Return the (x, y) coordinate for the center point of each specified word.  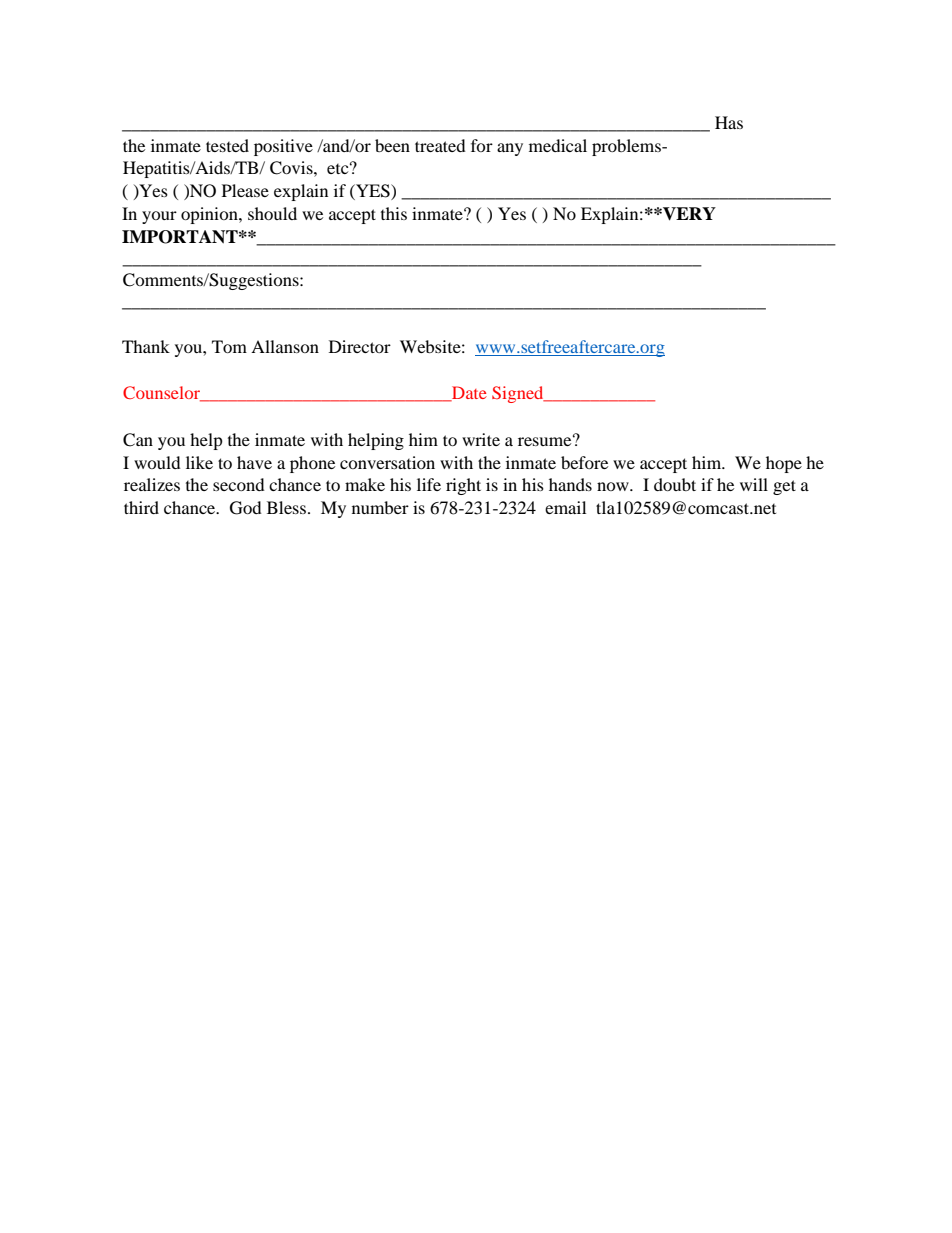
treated (440, 145)
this (394, 213)
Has (729, 122)
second (239, 484)
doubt (675, 484)
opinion (210, 215)
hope (784, 464)
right (463, 486)
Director (360, 346)
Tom (229, 346)
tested (227, 145)
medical (558, 145)
